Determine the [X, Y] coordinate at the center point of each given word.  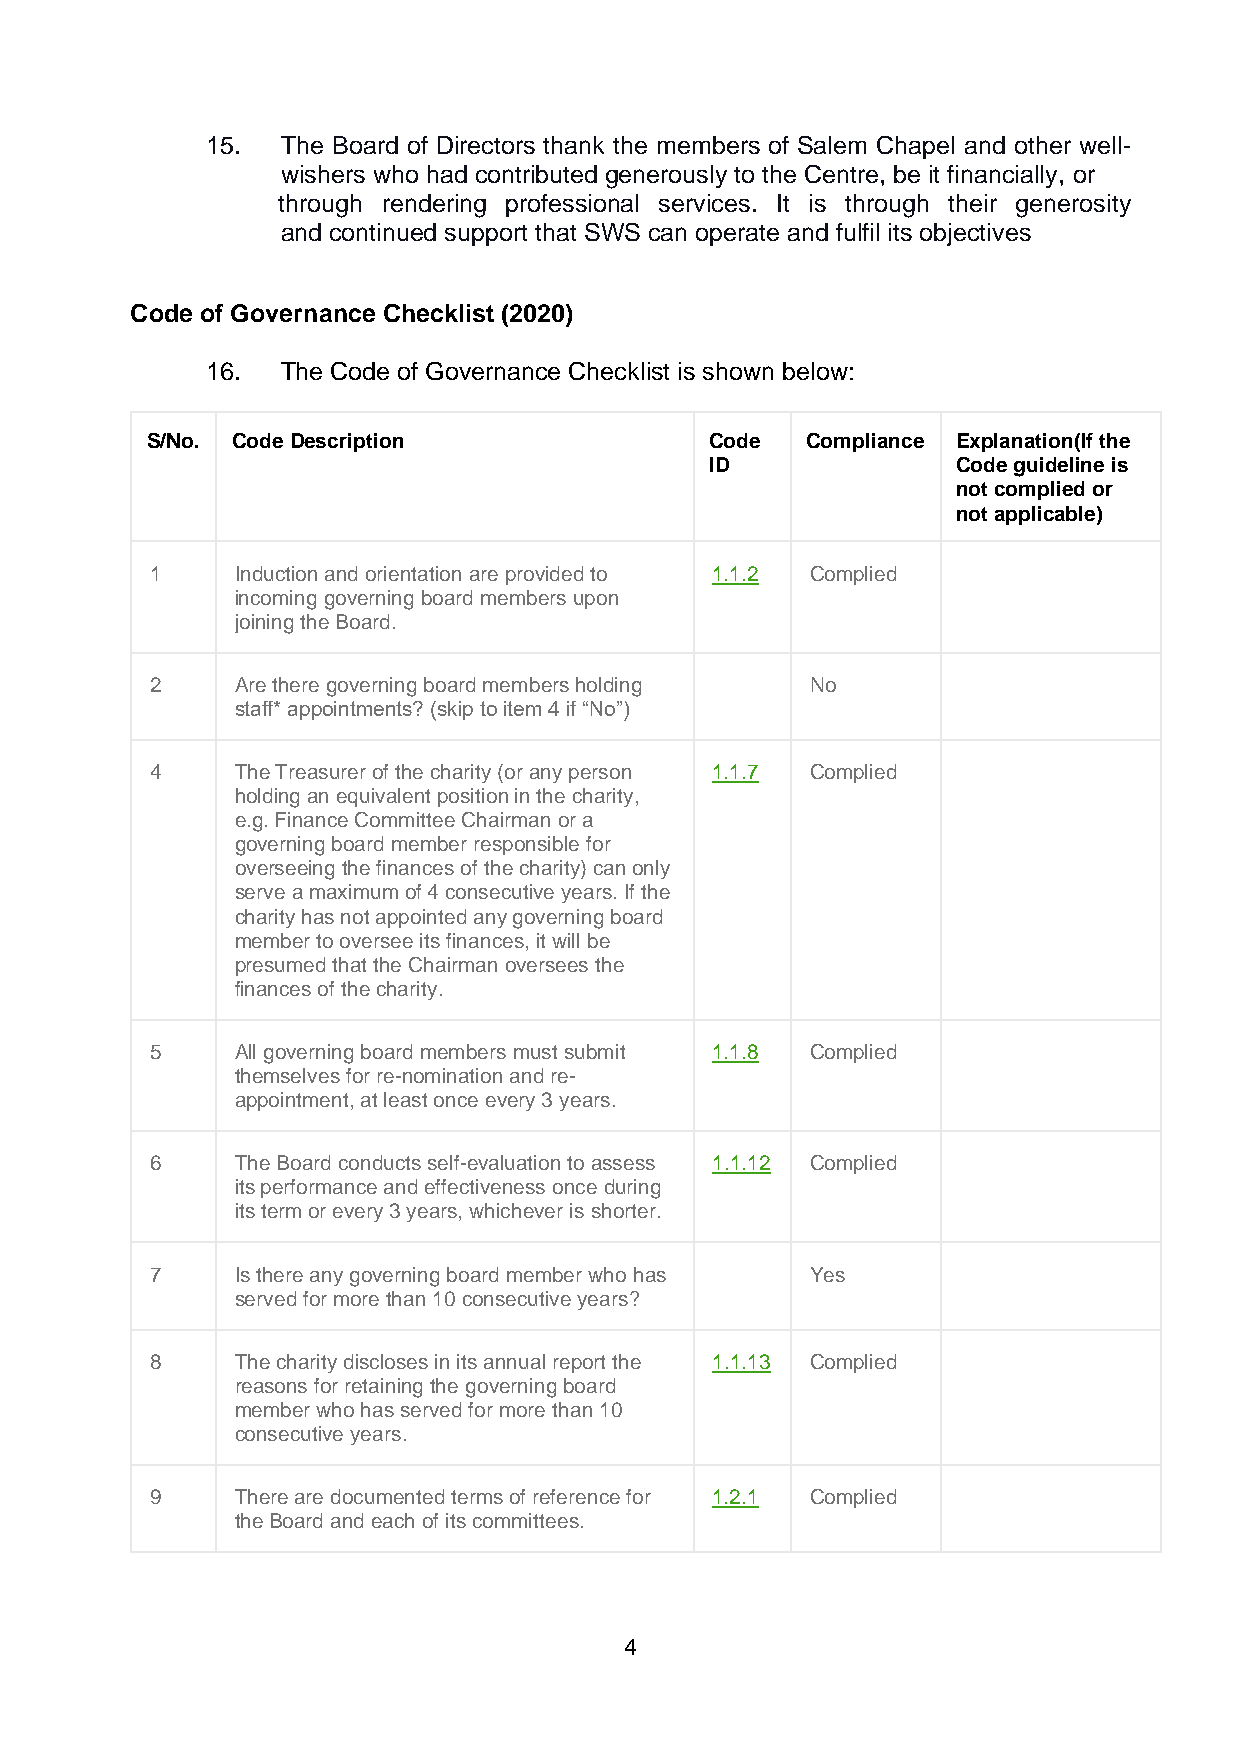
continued [383, 232]
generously [666, 177]
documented [387, 1496]
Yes [828, 1274]
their [972, 203]
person [600, 775]
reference [577, 1496]
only [651, 869]
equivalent [383, 797]
